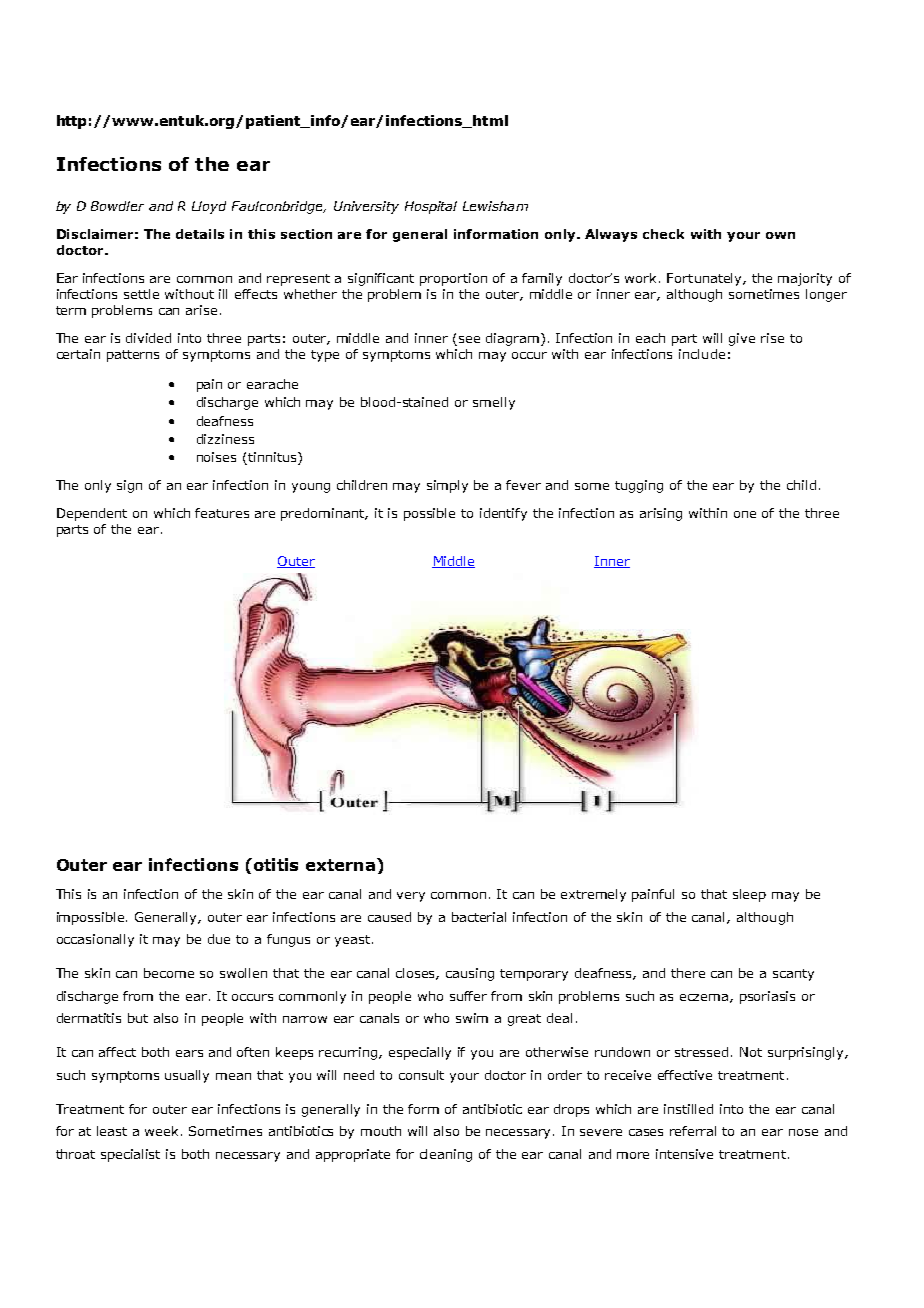 Image resolution: width=924 pixels, height=1308 pixels. What do you see at coordinates (663, 234) in the page?
I see `check` at bounding box center [663, 234].
